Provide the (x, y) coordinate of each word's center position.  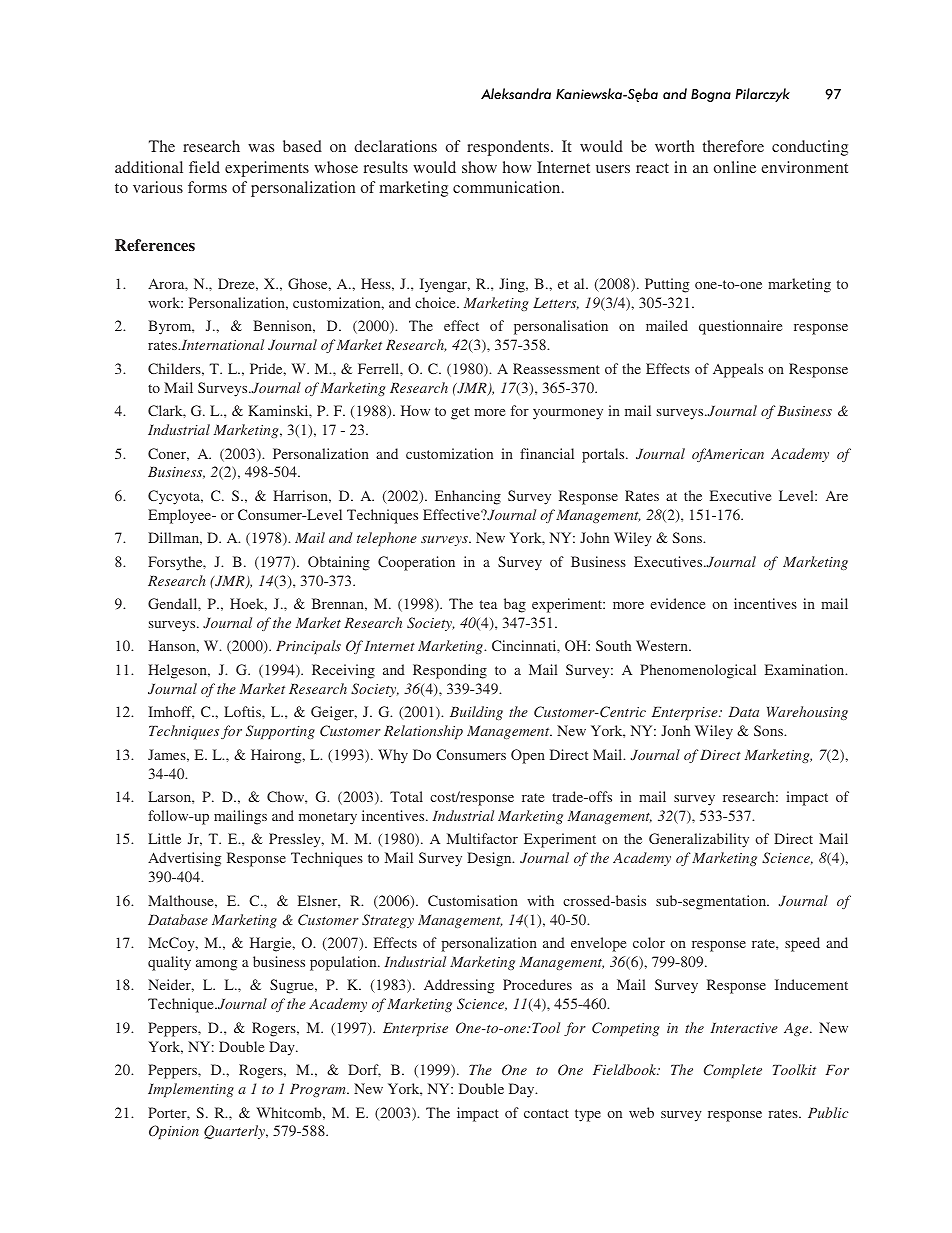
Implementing (191, 1090)
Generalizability (699, 840)
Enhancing (468, 497)
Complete (733, 1071)
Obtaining (339, 563)
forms (207, 187)
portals (604, 455)
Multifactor (482, 838)
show (479, 167)
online (735, 167)
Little (164, 838)
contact (546, 1113)
